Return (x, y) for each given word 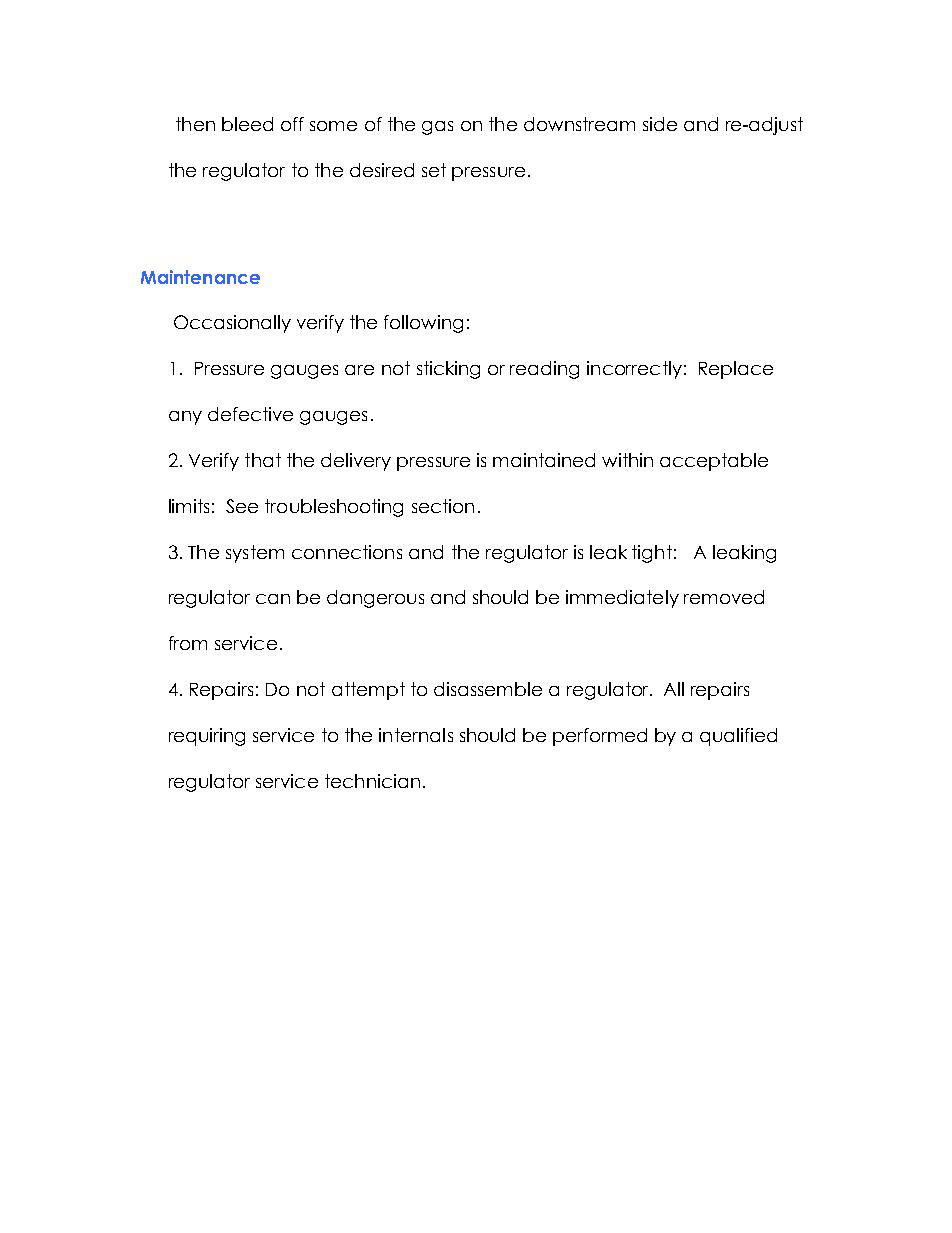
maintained (544, 460)
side (660, 124)
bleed (247, 124)
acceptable (714, 462)
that (263, 460)
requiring (207, 737)
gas (437, 128)
